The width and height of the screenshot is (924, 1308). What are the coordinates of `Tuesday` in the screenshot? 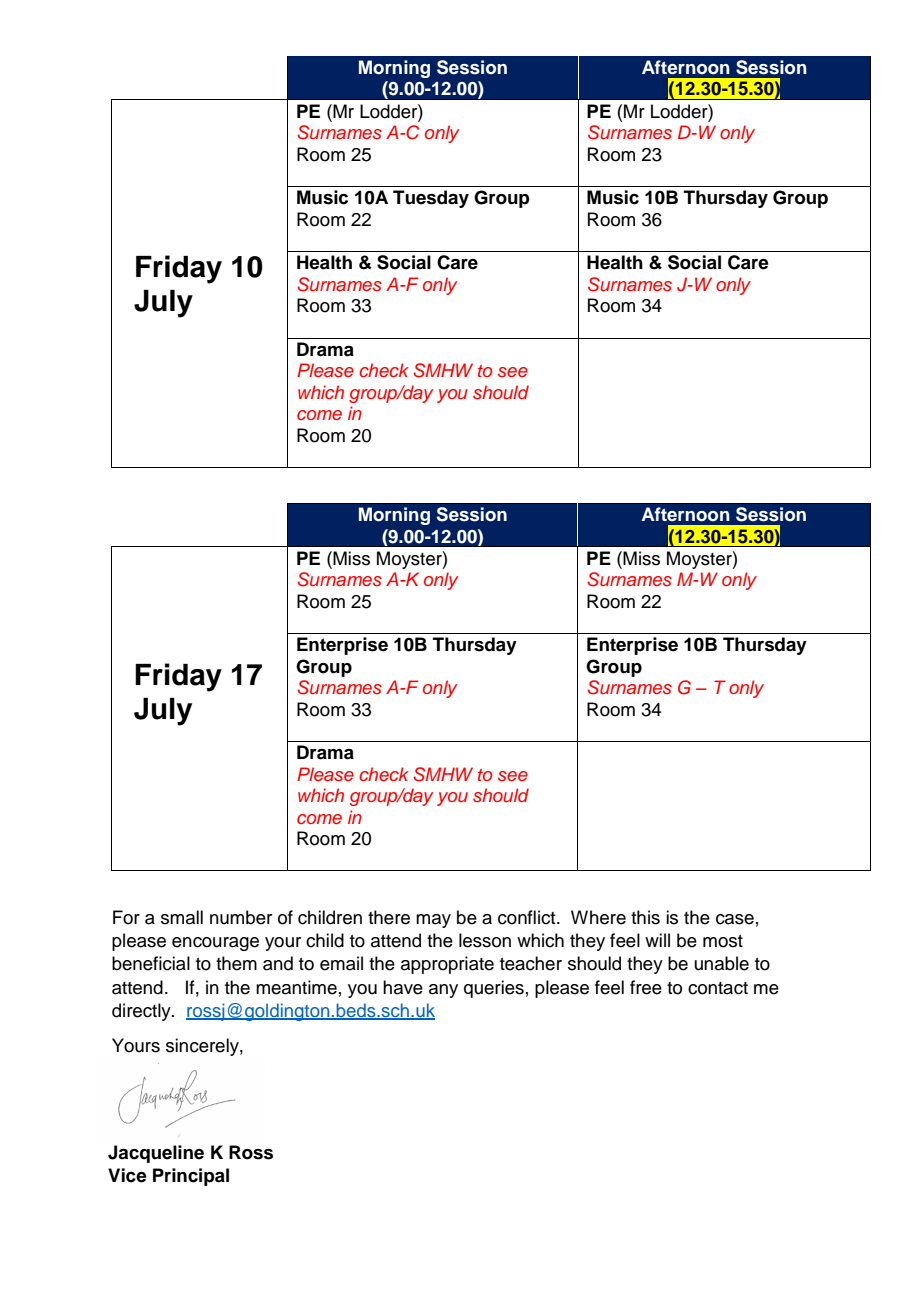 It's located at (431, 199).
